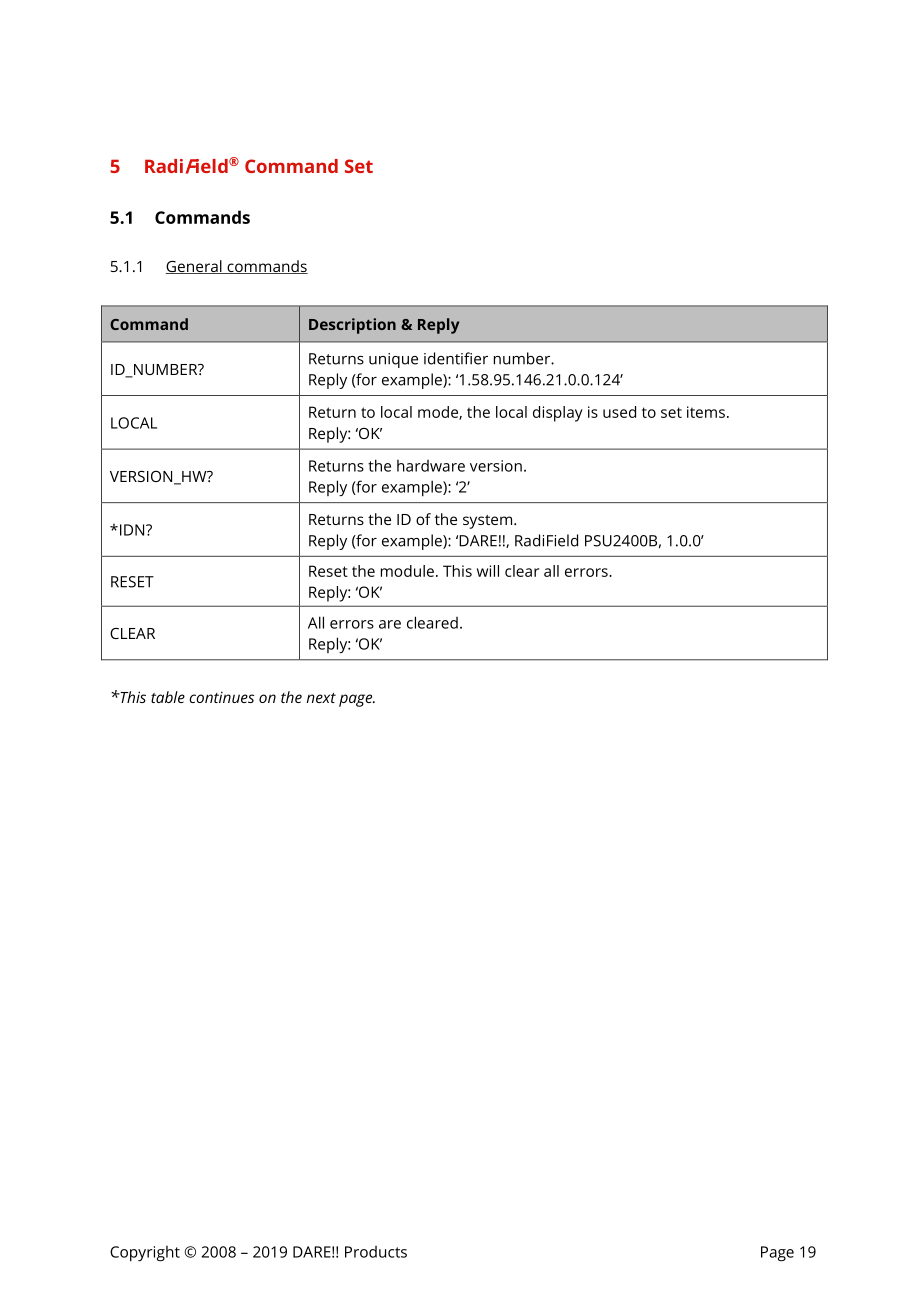 The height and width of the page is (1307, 924). I want to click on unique, so click(393, 360).
